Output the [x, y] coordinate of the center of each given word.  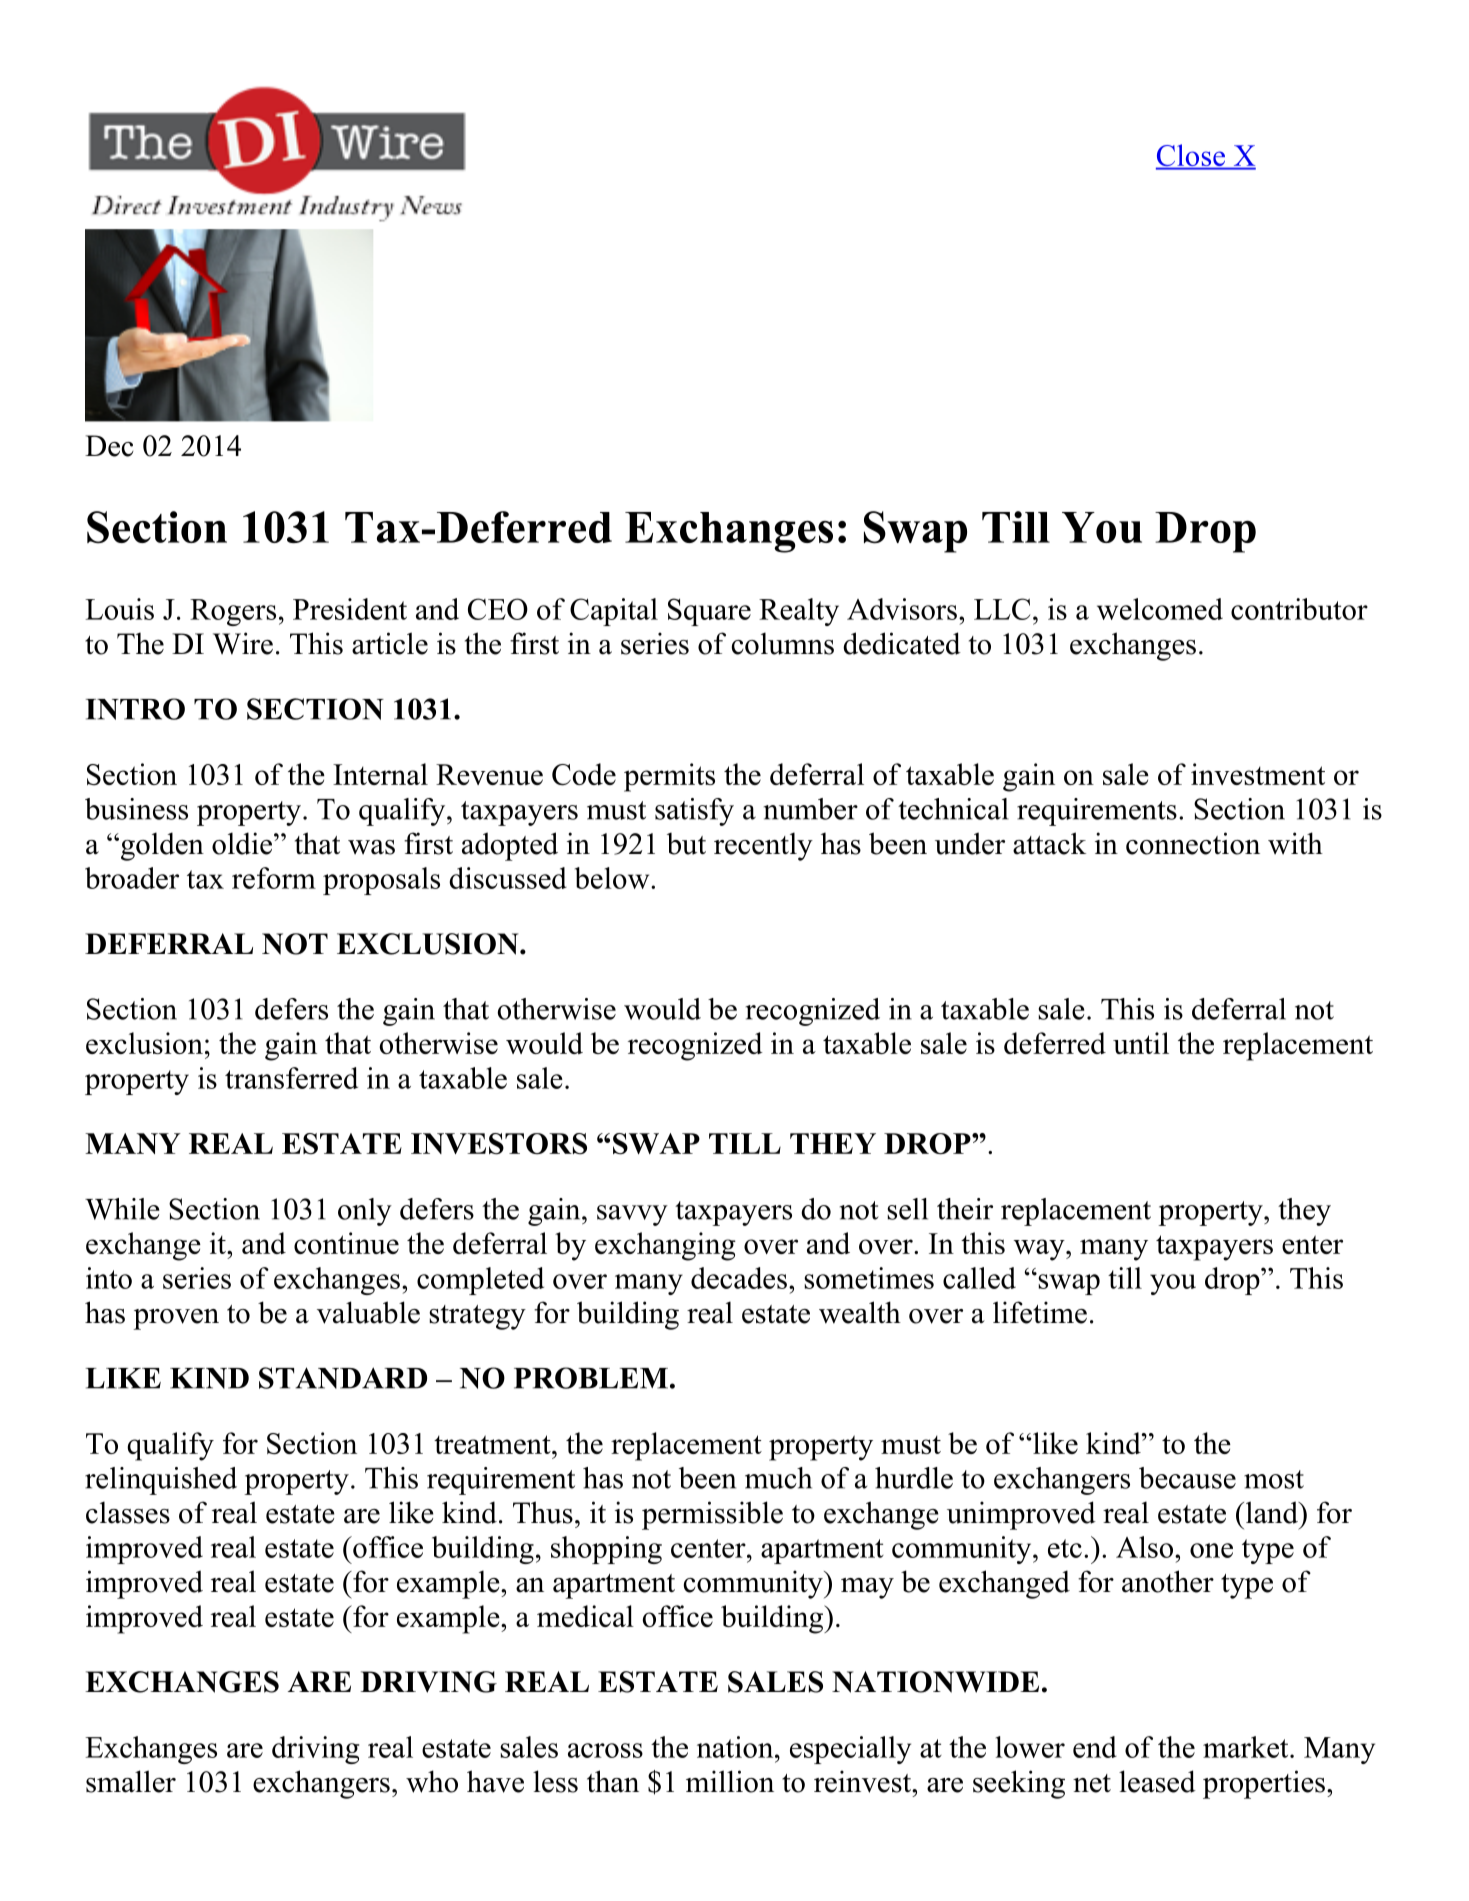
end [1095, 1747]
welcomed [1160, 609]
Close [1191, 156]
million [730, 1781]
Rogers [233, 612]
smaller [131, 1781]
